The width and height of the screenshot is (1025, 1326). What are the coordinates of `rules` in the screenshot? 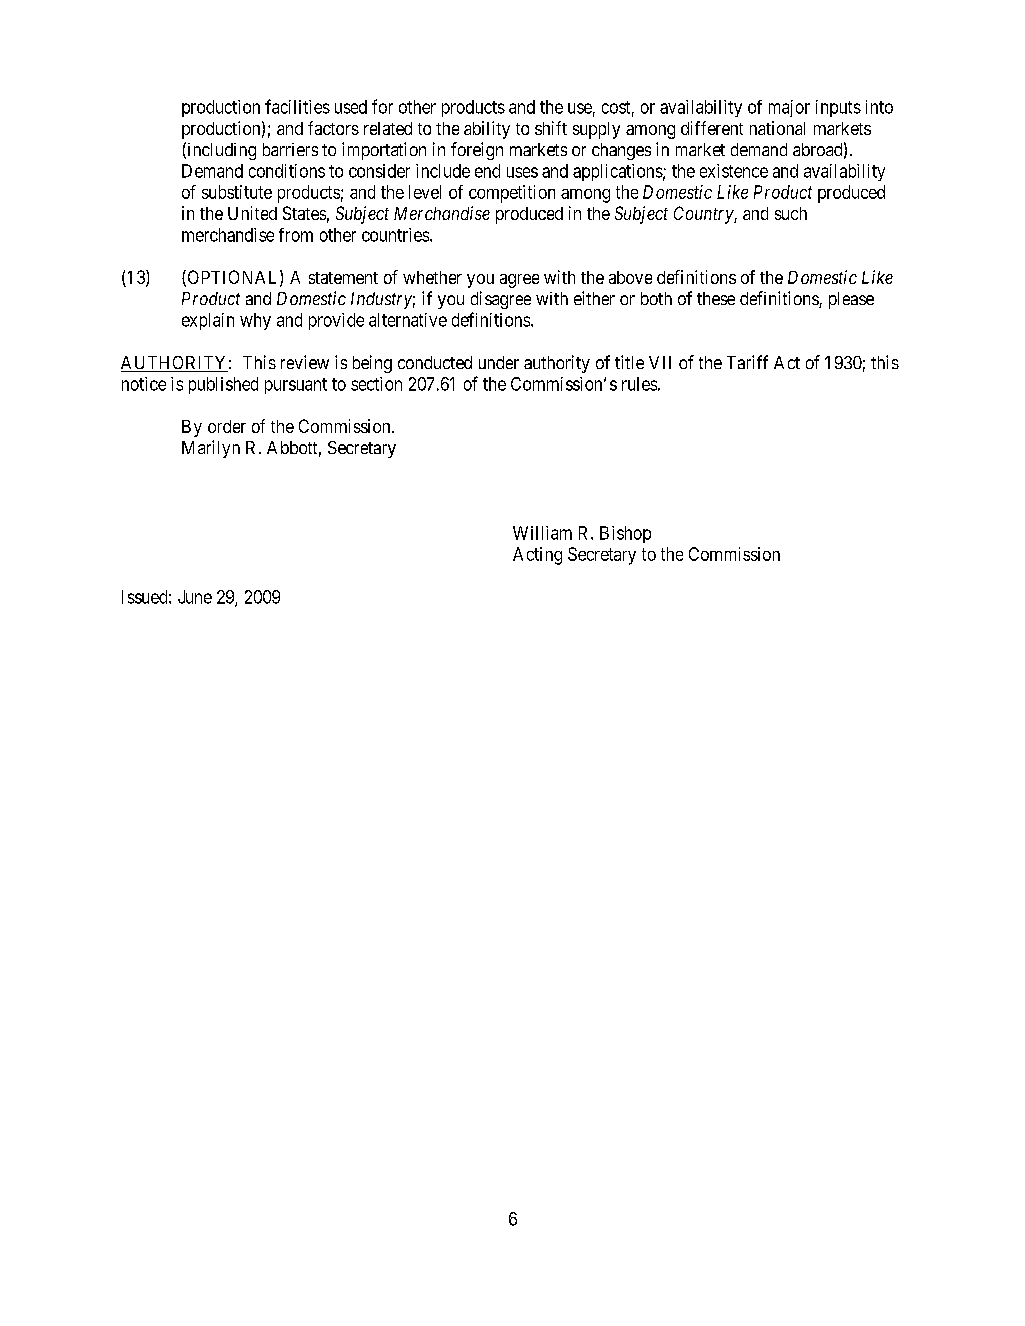 It's located at (639, 384).
